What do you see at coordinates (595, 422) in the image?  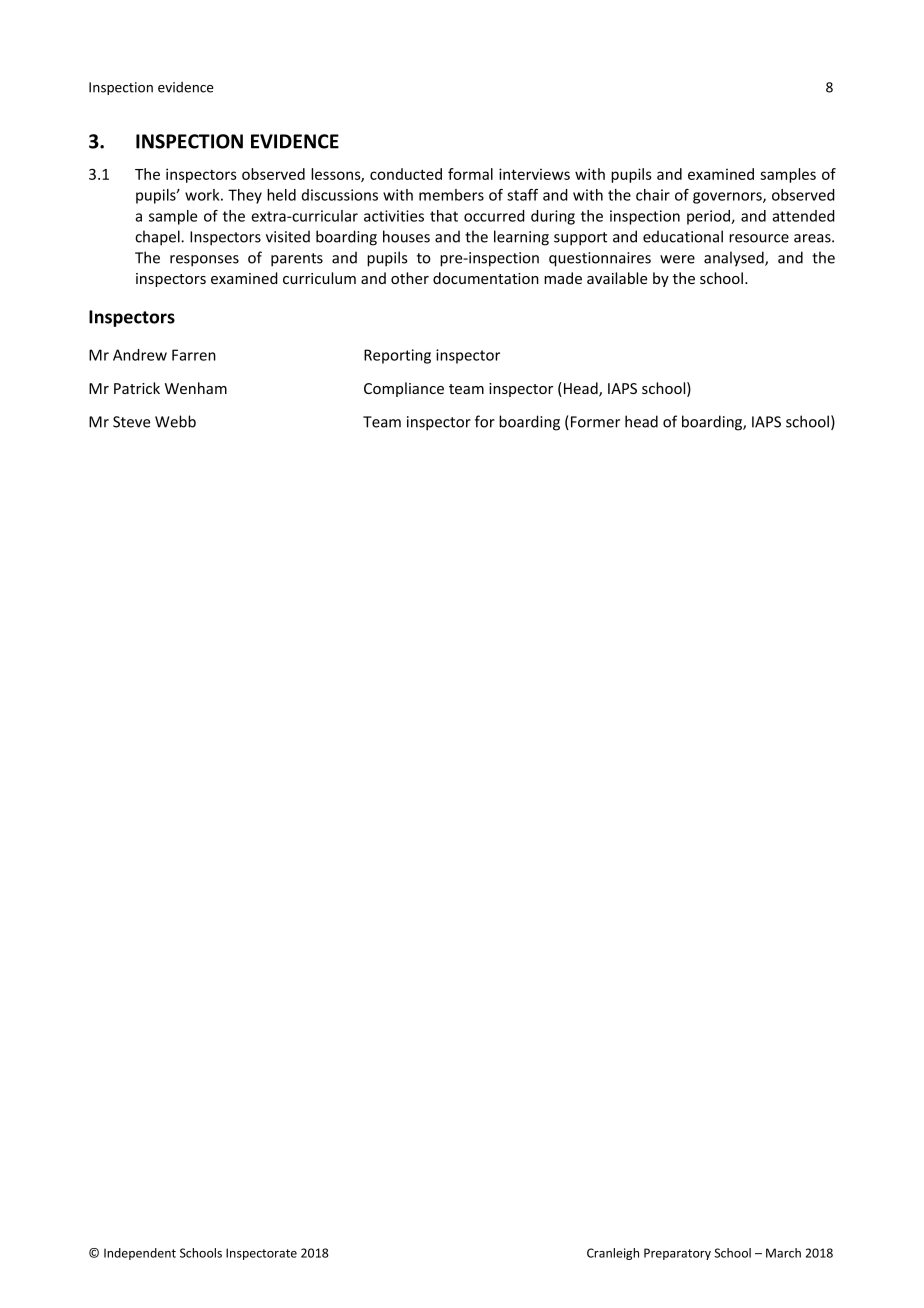 I see `Former` at bounding box center [595, 422].
